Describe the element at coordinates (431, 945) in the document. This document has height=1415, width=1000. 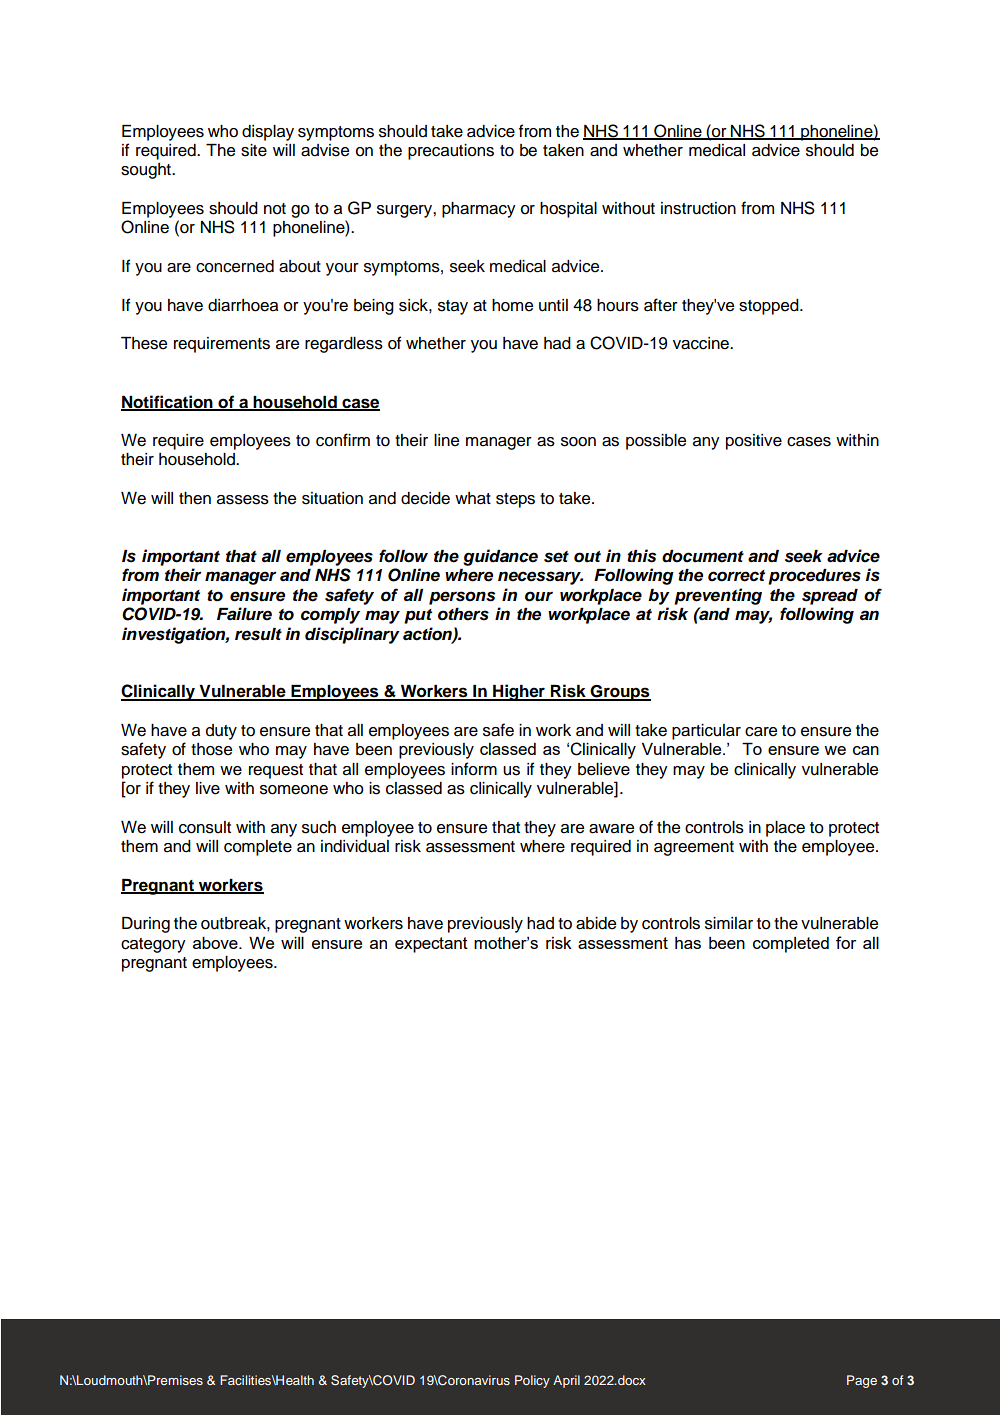
I see `expectant` at that location.
